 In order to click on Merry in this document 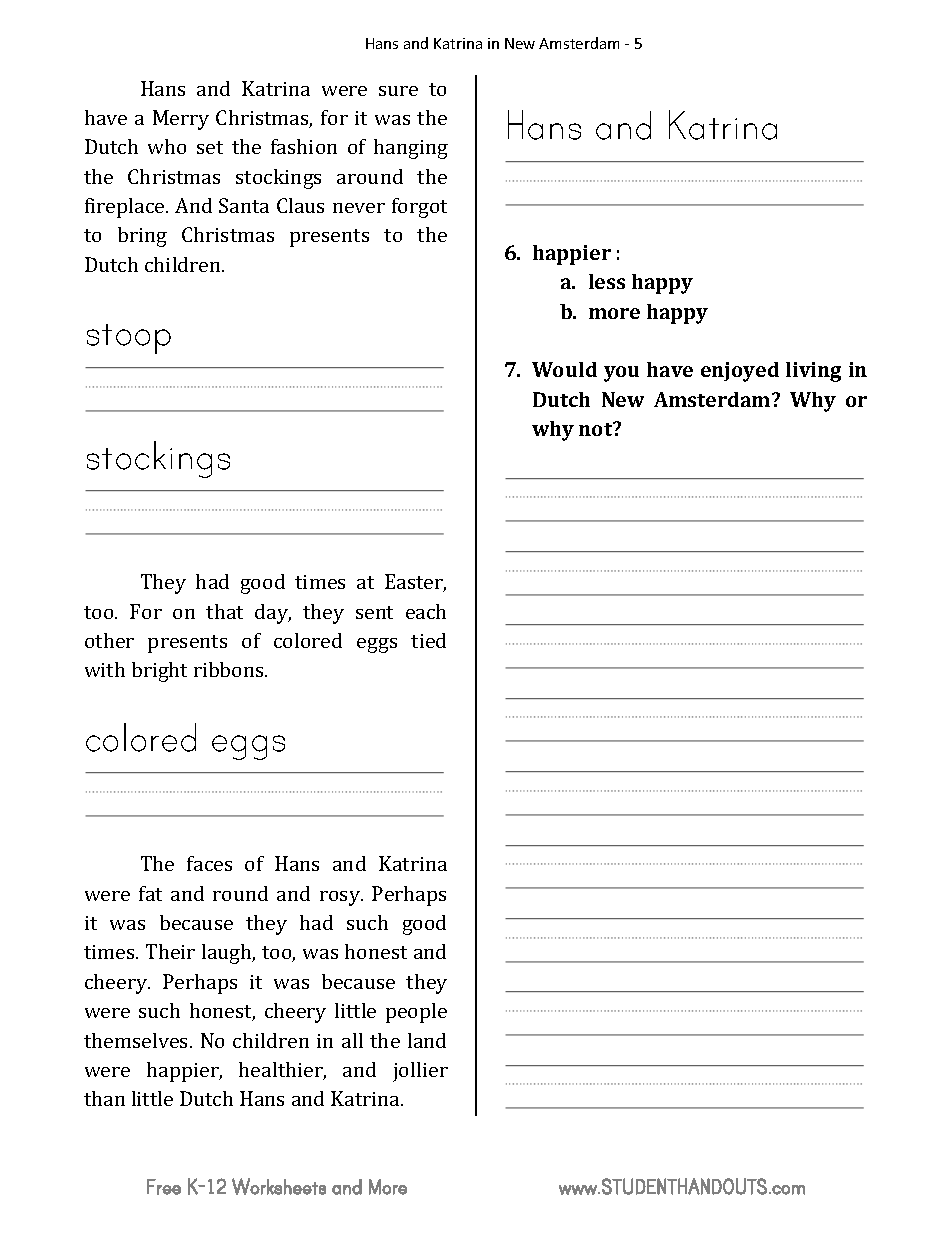, I will do `click(181, 120)`.
